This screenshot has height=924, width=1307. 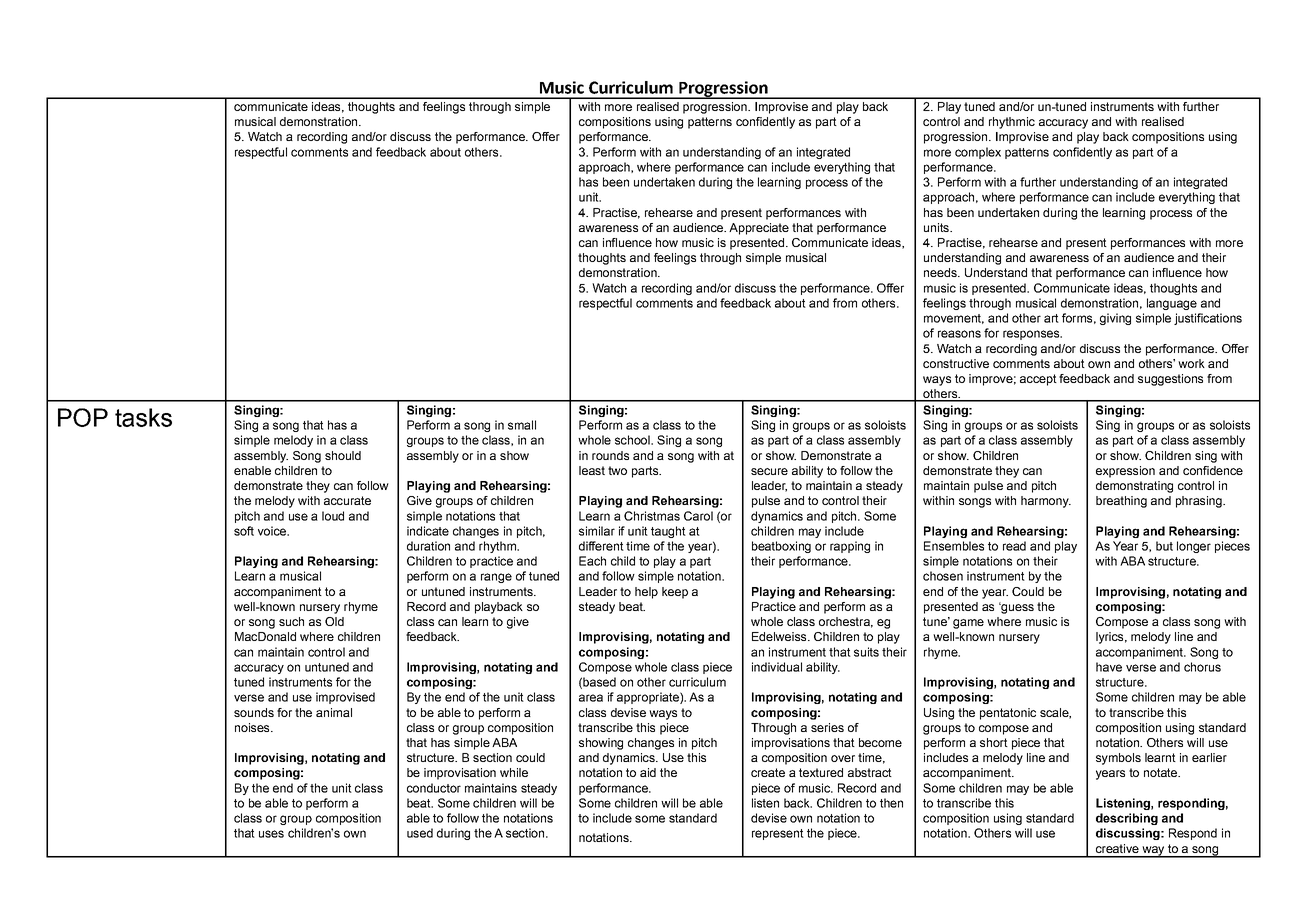 I want to click on sounds, so click(x=254, y=712).
